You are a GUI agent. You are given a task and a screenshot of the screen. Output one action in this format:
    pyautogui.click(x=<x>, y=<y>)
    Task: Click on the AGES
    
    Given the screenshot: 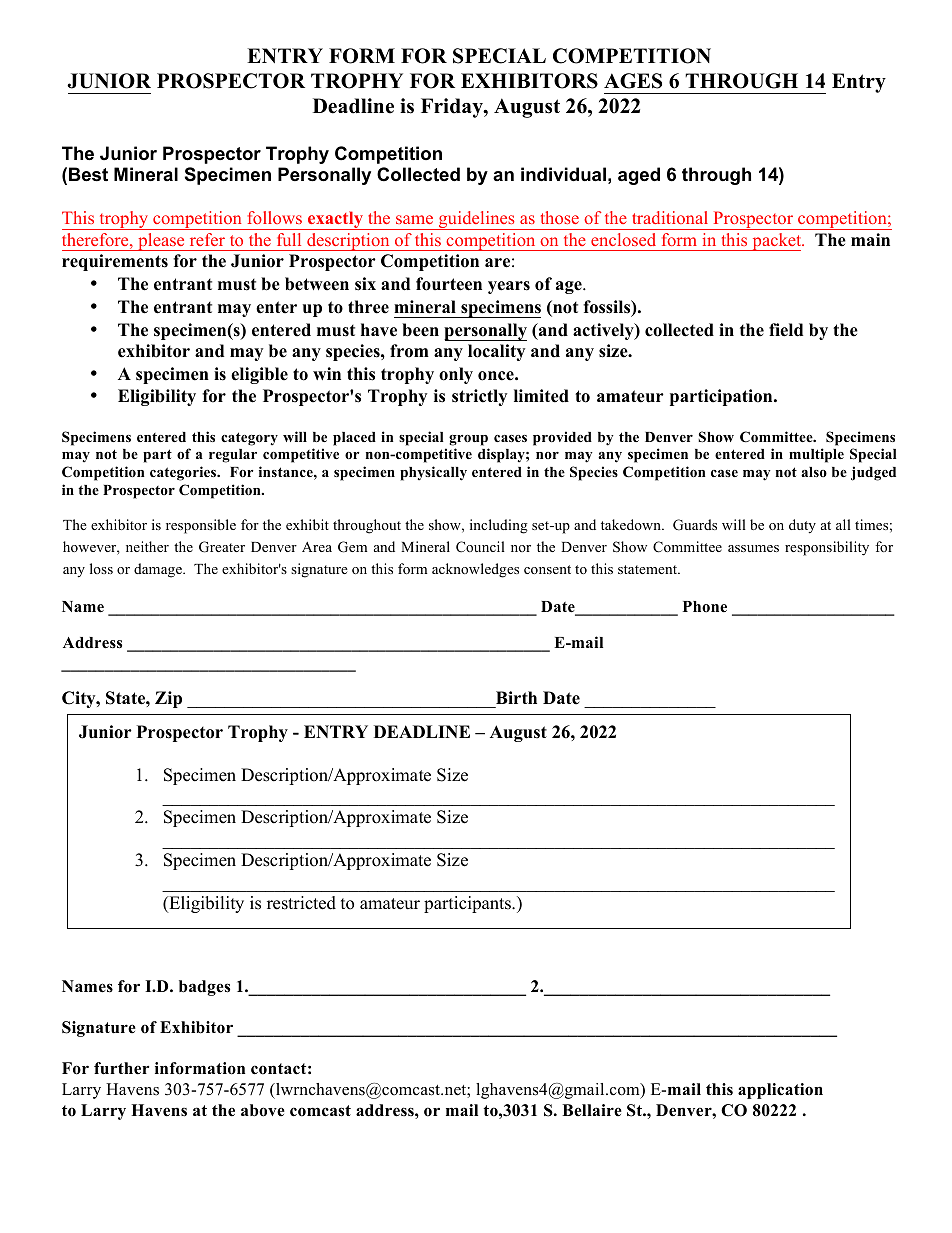 What is the action you would take?
    pyautogui.click(x=633, y=81)
